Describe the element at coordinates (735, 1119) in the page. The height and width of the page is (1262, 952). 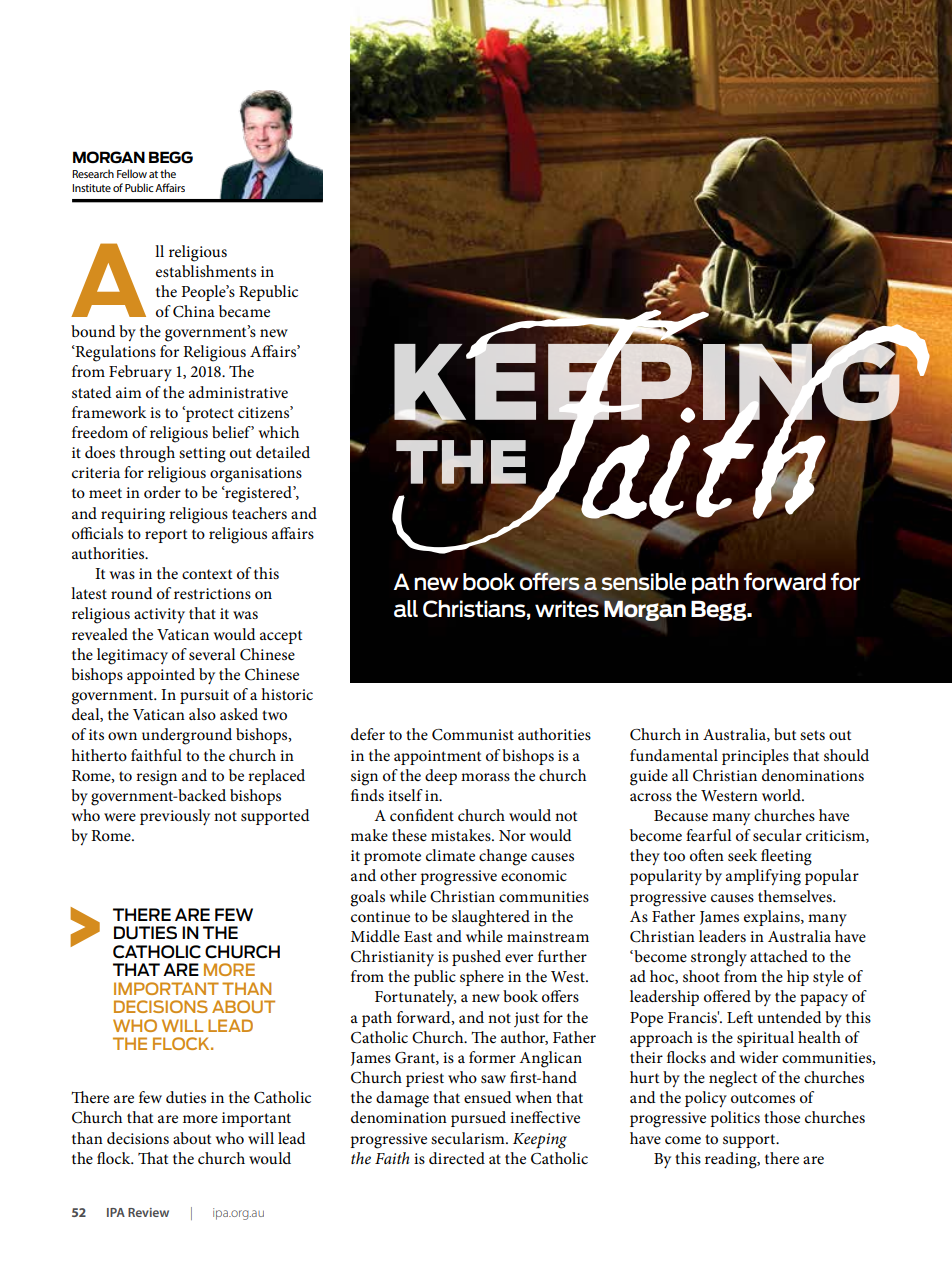
I see `politics` at that location.
